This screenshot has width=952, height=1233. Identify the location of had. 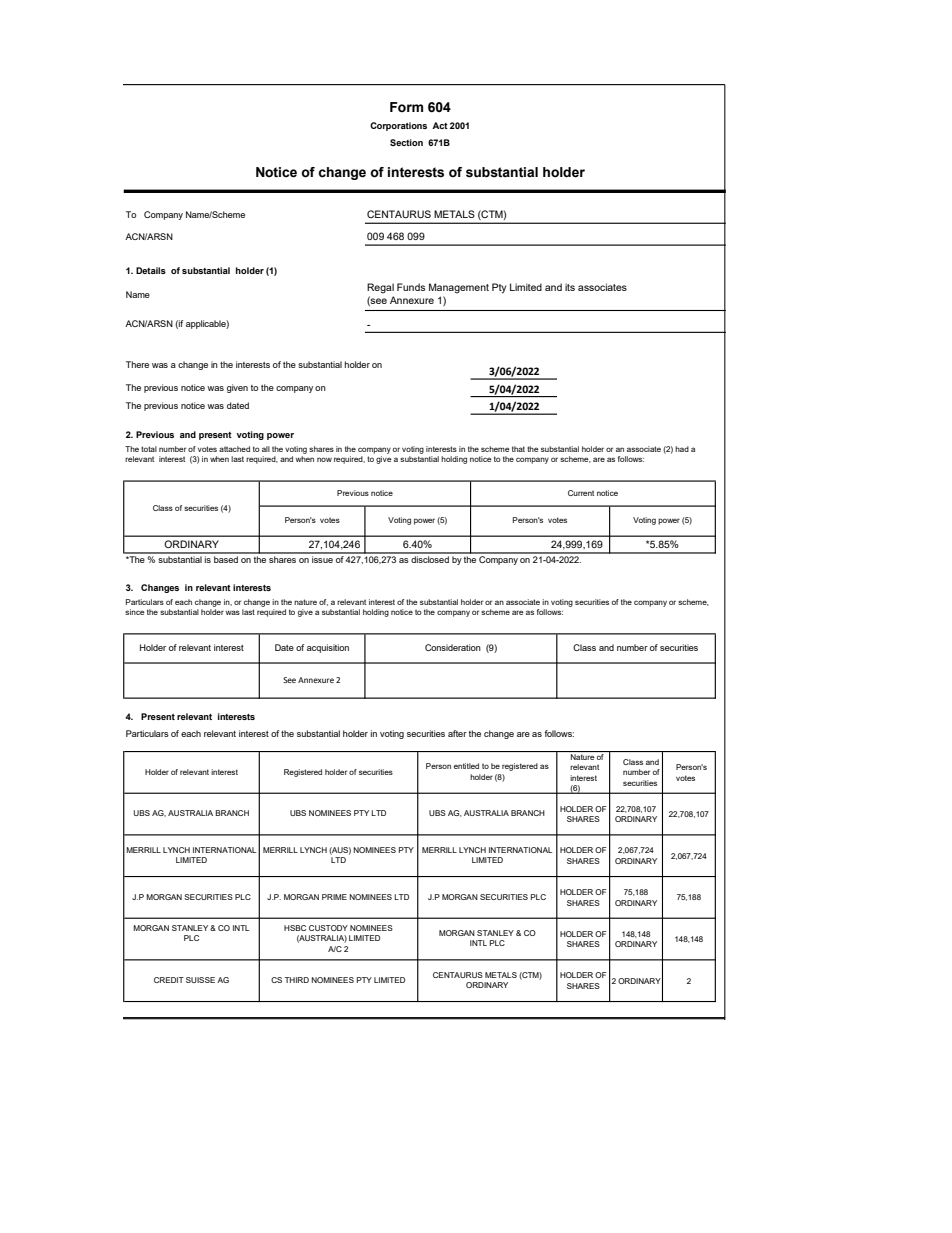
(682, 449).
